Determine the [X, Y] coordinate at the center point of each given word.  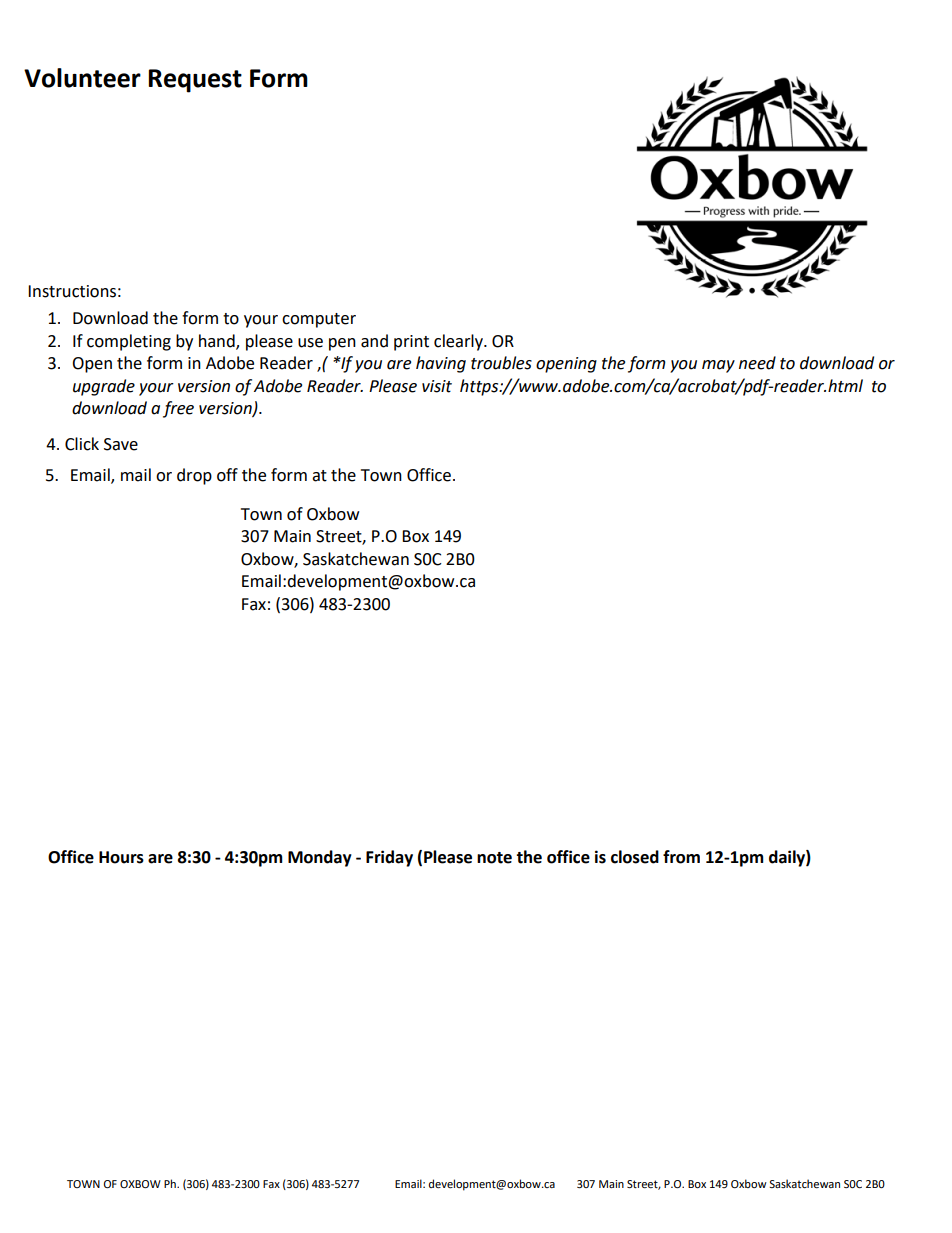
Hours [121, 857]
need [757, 363]
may [718, 366]
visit [437, 386]
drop [194, 476]
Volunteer [82, 78]
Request [195, 81]
